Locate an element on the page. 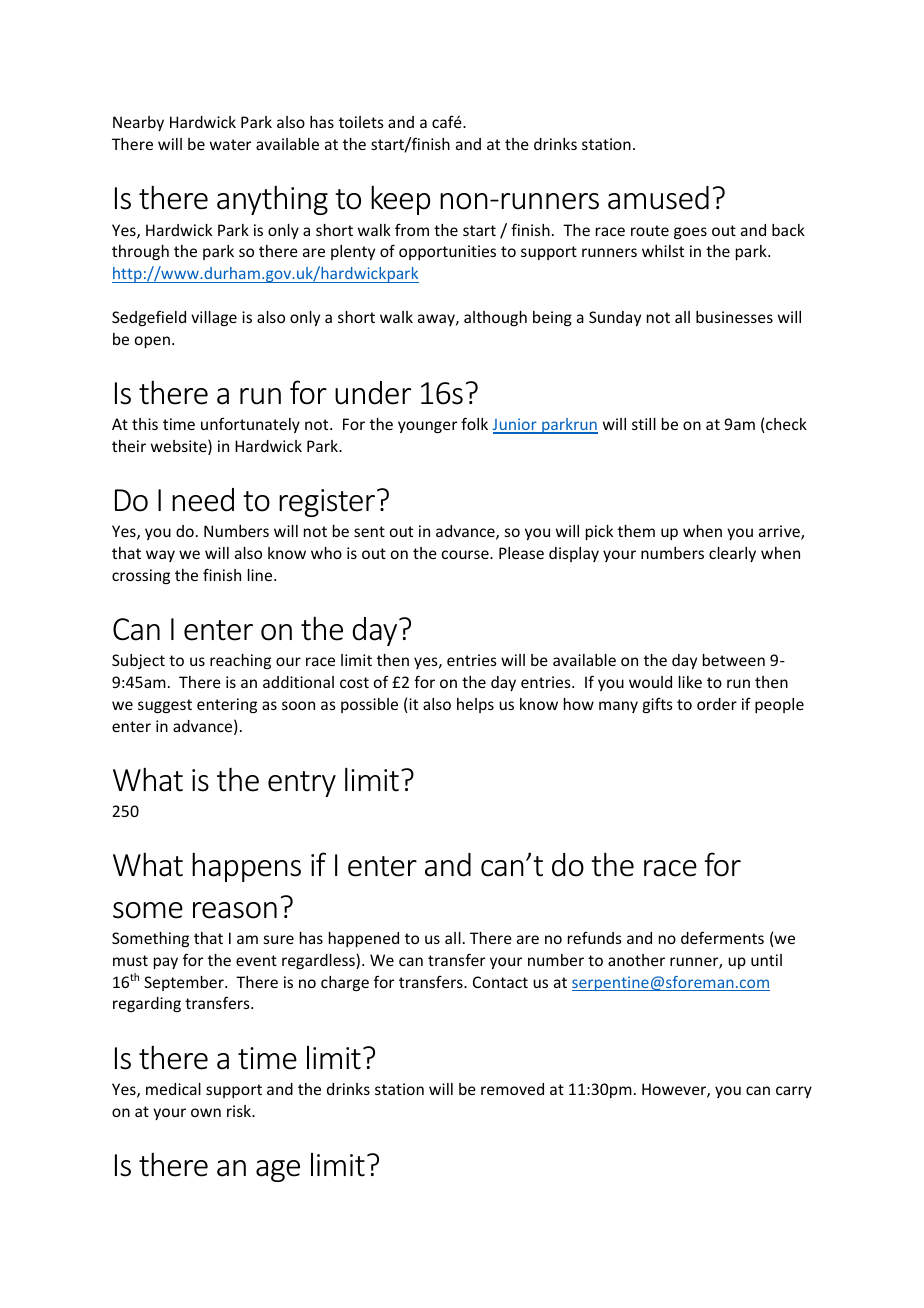  check is located at coordinates (785, 425).
